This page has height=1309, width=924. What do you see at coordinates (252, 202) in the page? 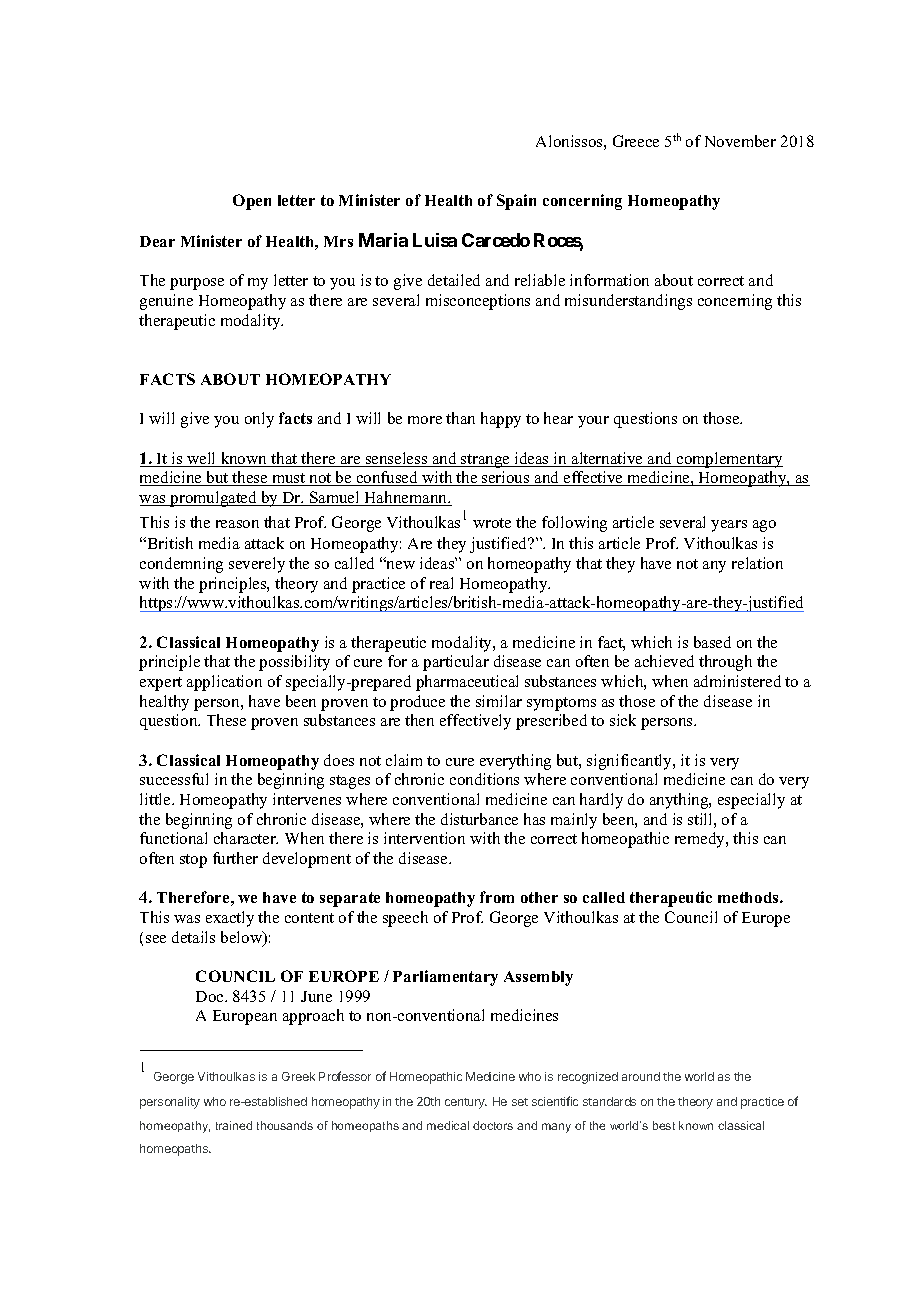
I see `Open` at bounding box center [252, 202].
